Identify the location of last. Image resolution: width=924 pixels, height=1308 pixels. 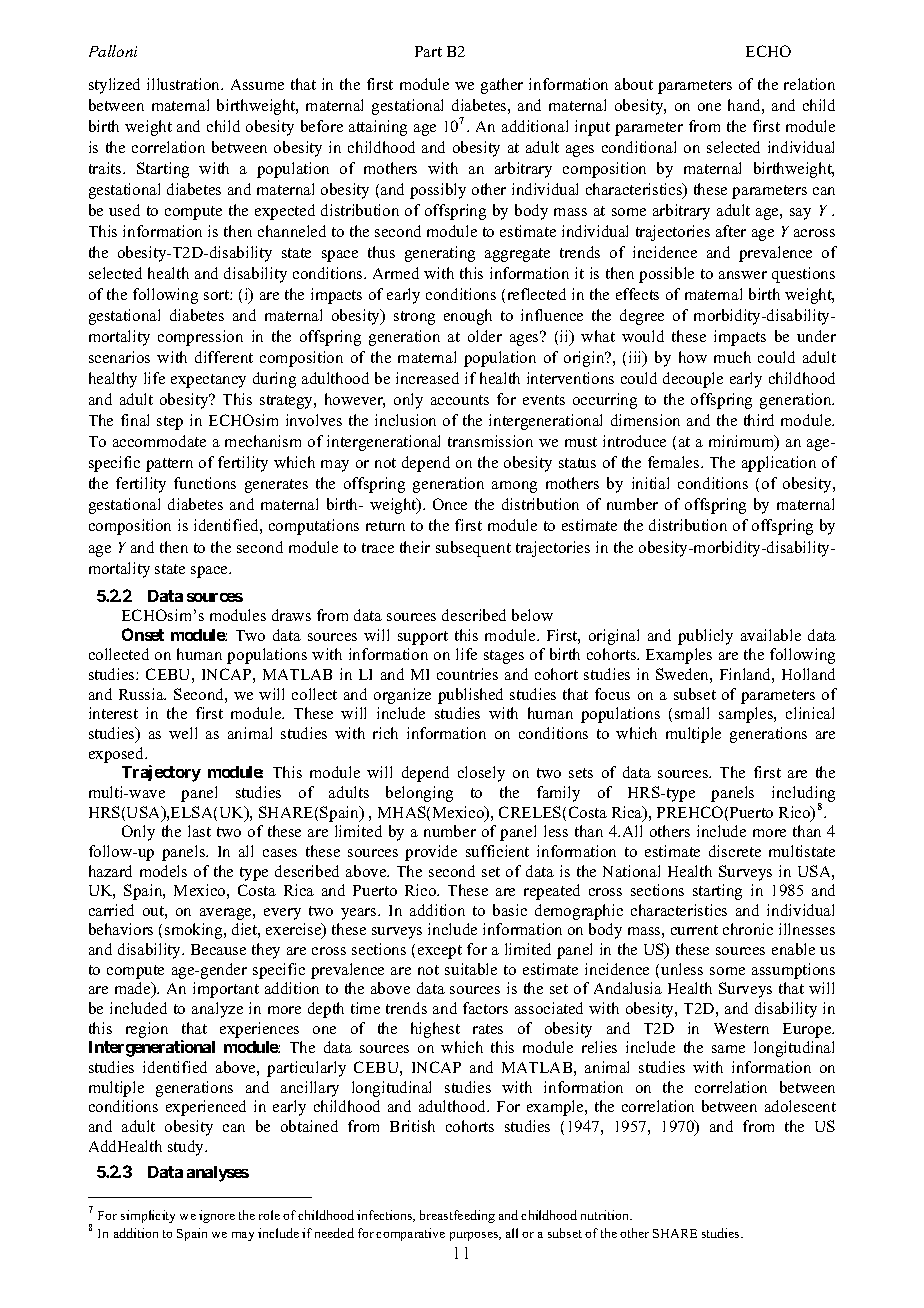
(199, 831).
